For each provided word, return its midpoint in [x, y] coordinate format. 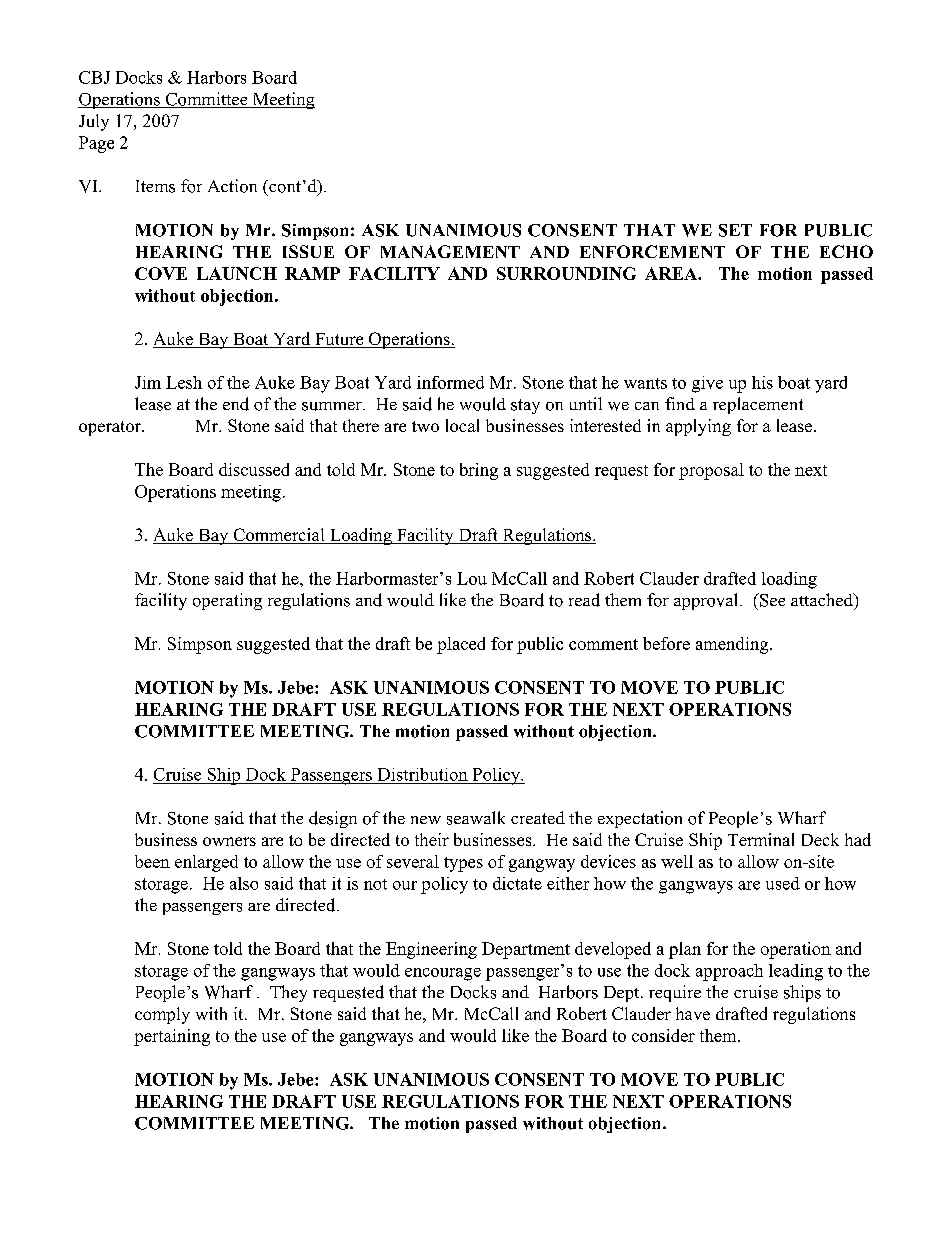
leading [796, 972]
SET [735, 230]
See [771, 600]
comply [162, 1015]
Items [155, 186]
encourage [443, 974]
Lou [472, 578]
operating [227, 601]
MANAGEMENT [450, 251]
